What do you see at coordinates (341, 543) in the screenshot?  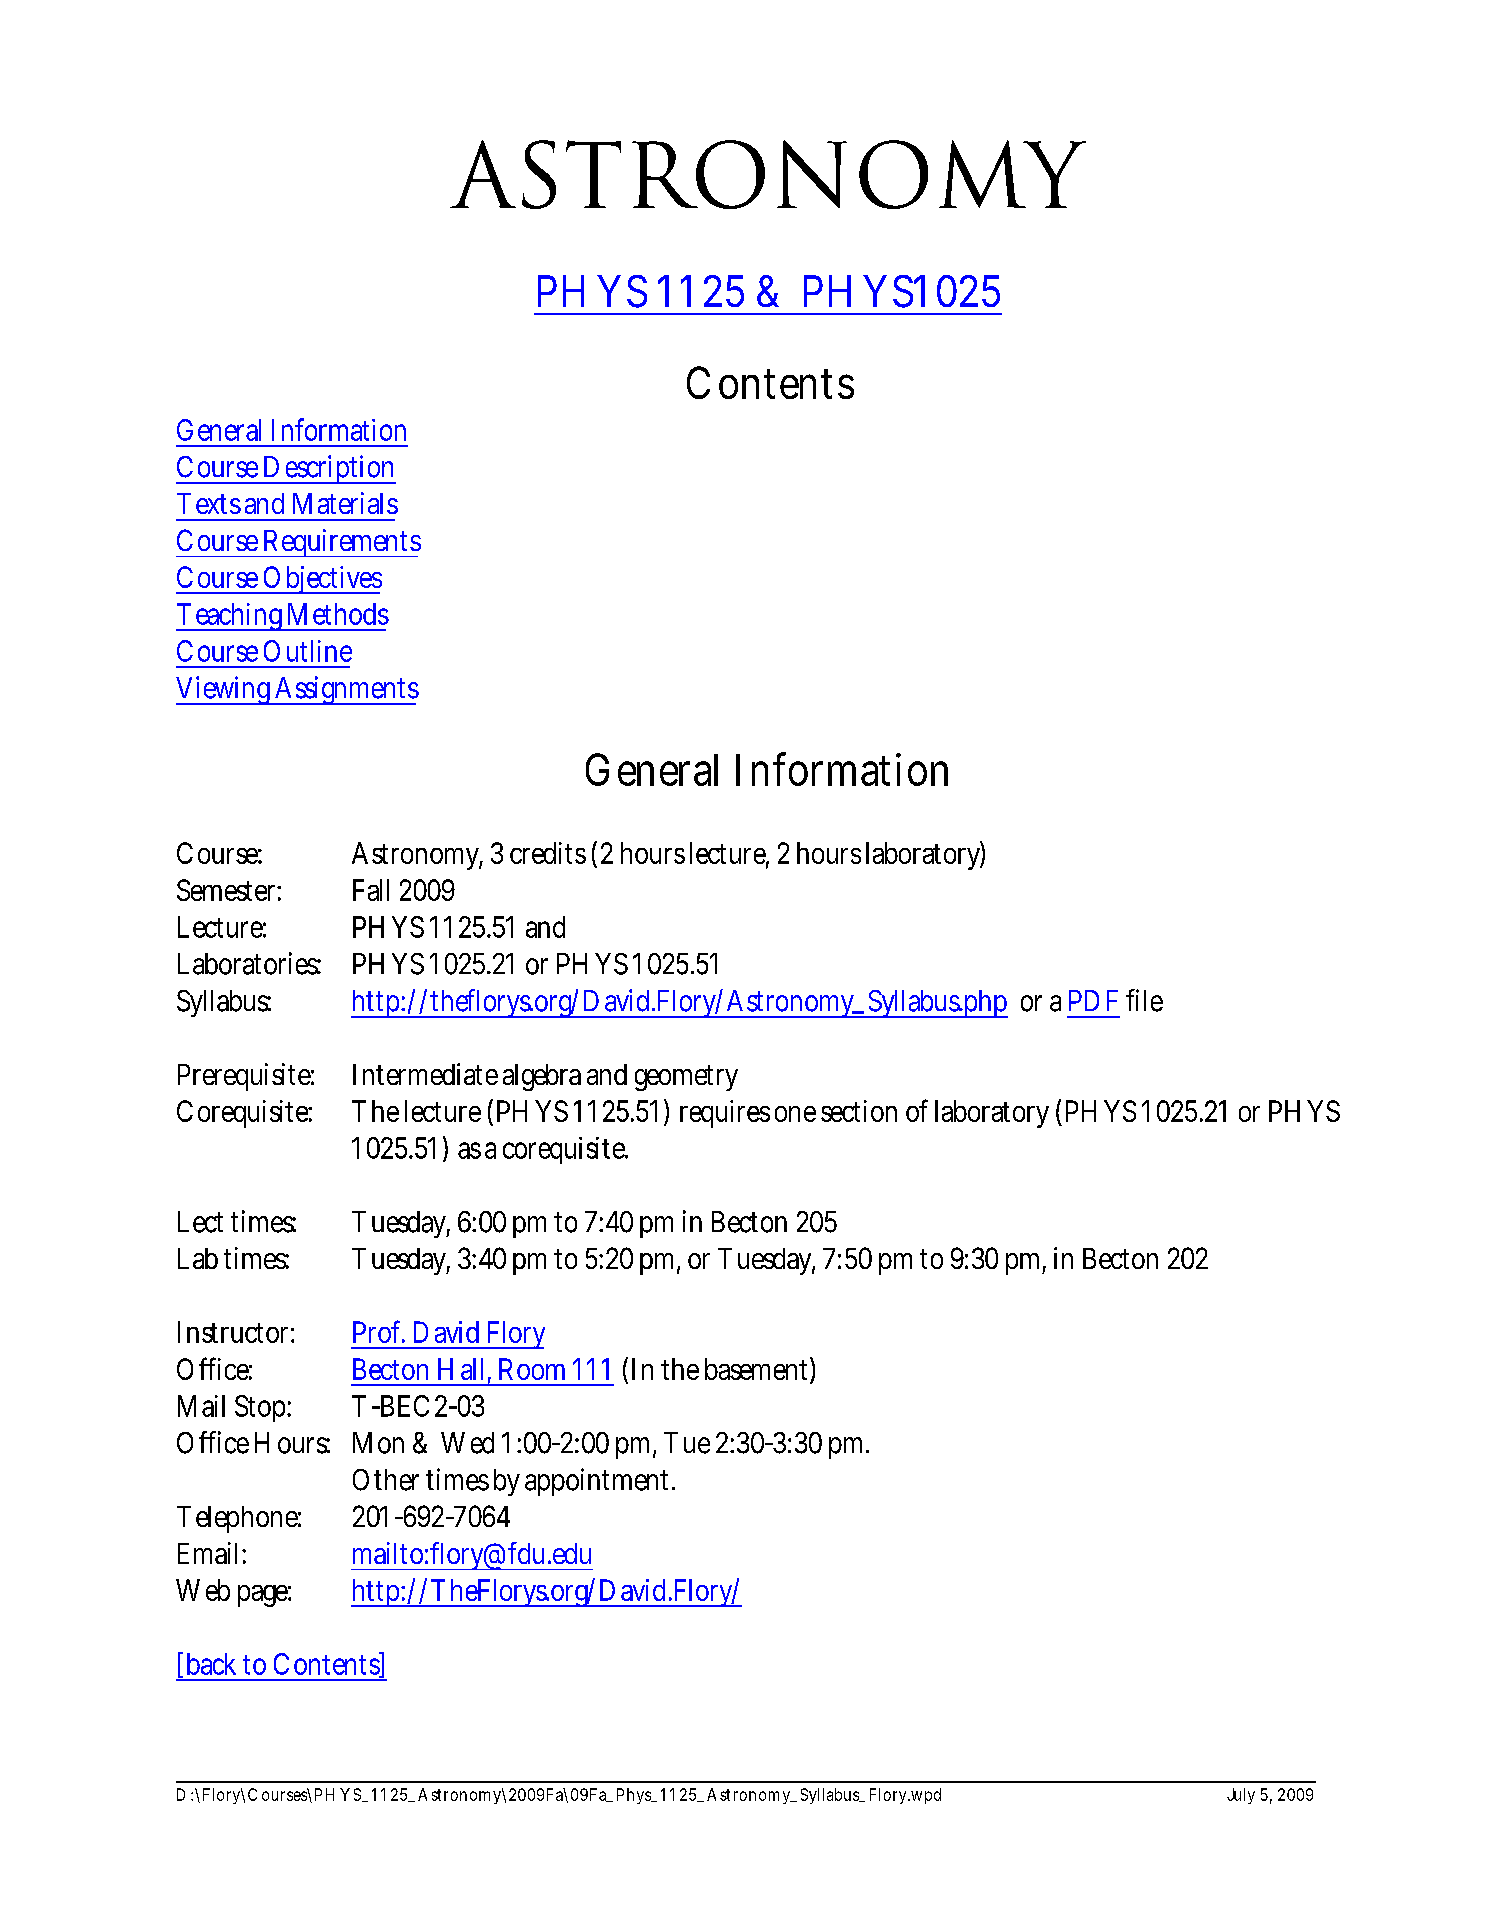 I see `Requirements` at bounding box center [341, 543].
